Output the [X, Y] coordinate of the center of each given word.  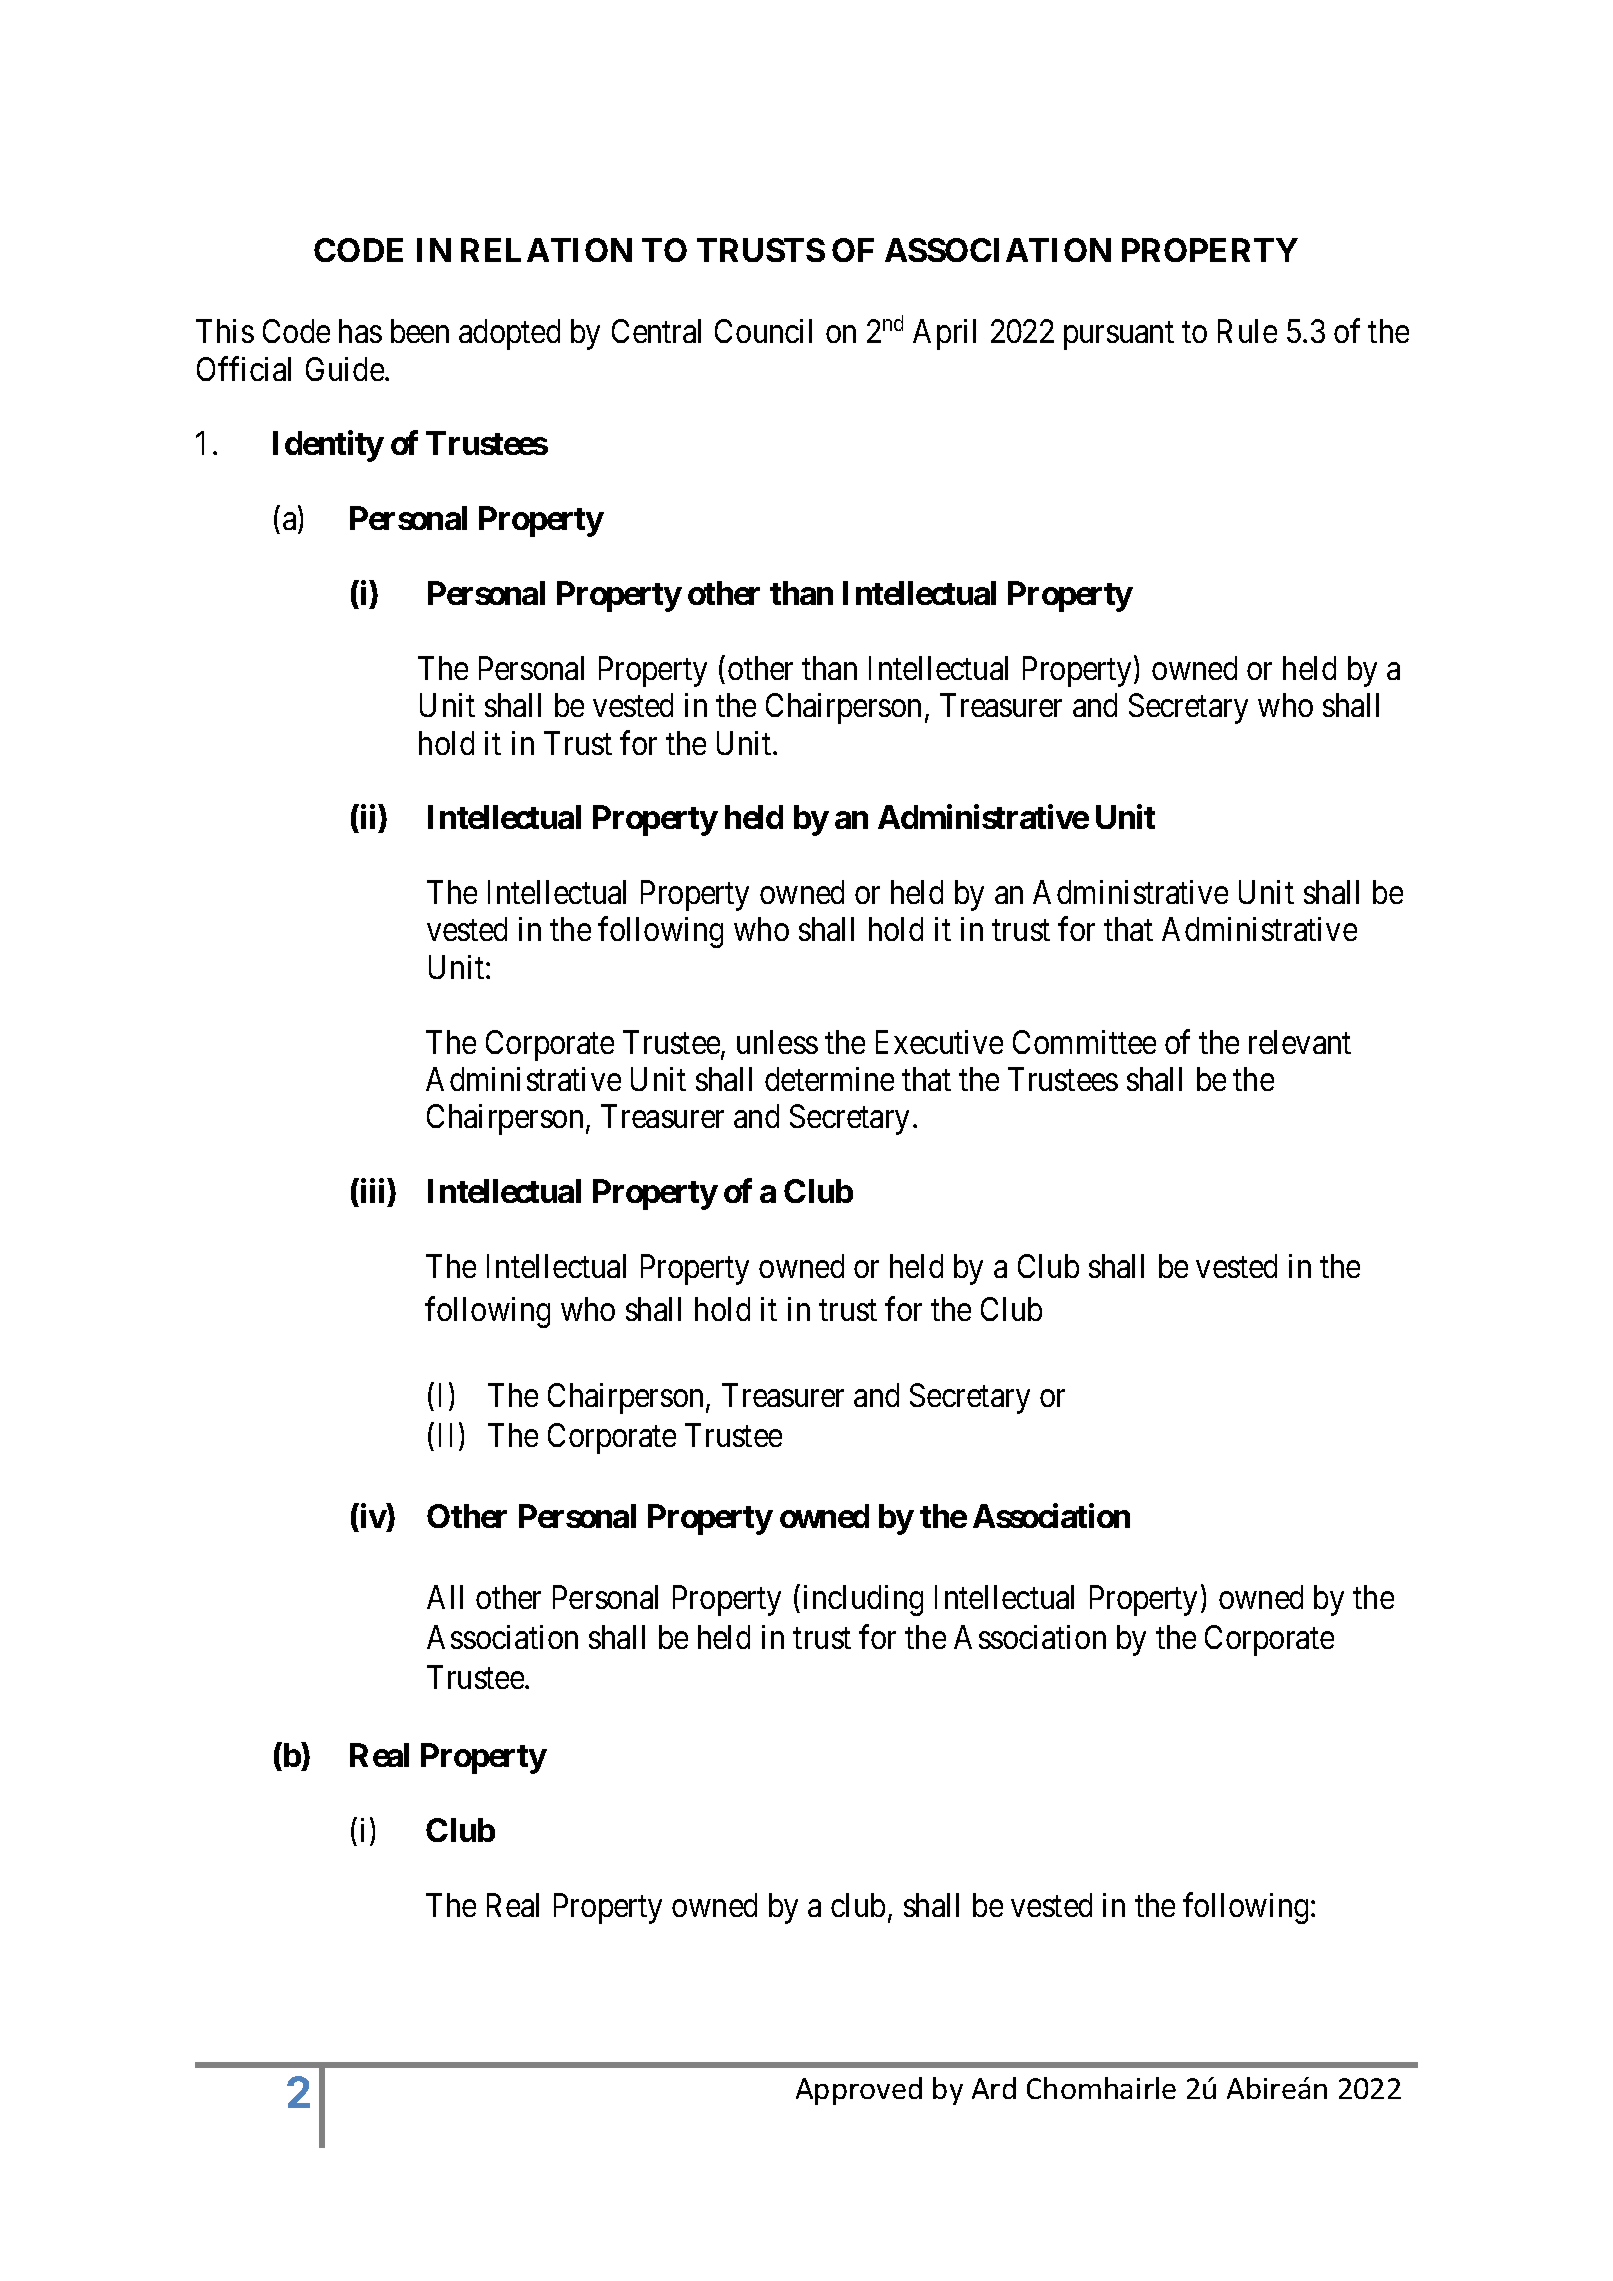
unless [777, 1042]
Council [763, 331]
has [360, 331]
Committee [1084, 1042]
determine [829, 1079]
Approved [859, 2091]
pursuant [1119, 336]
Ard [994, 2088]
